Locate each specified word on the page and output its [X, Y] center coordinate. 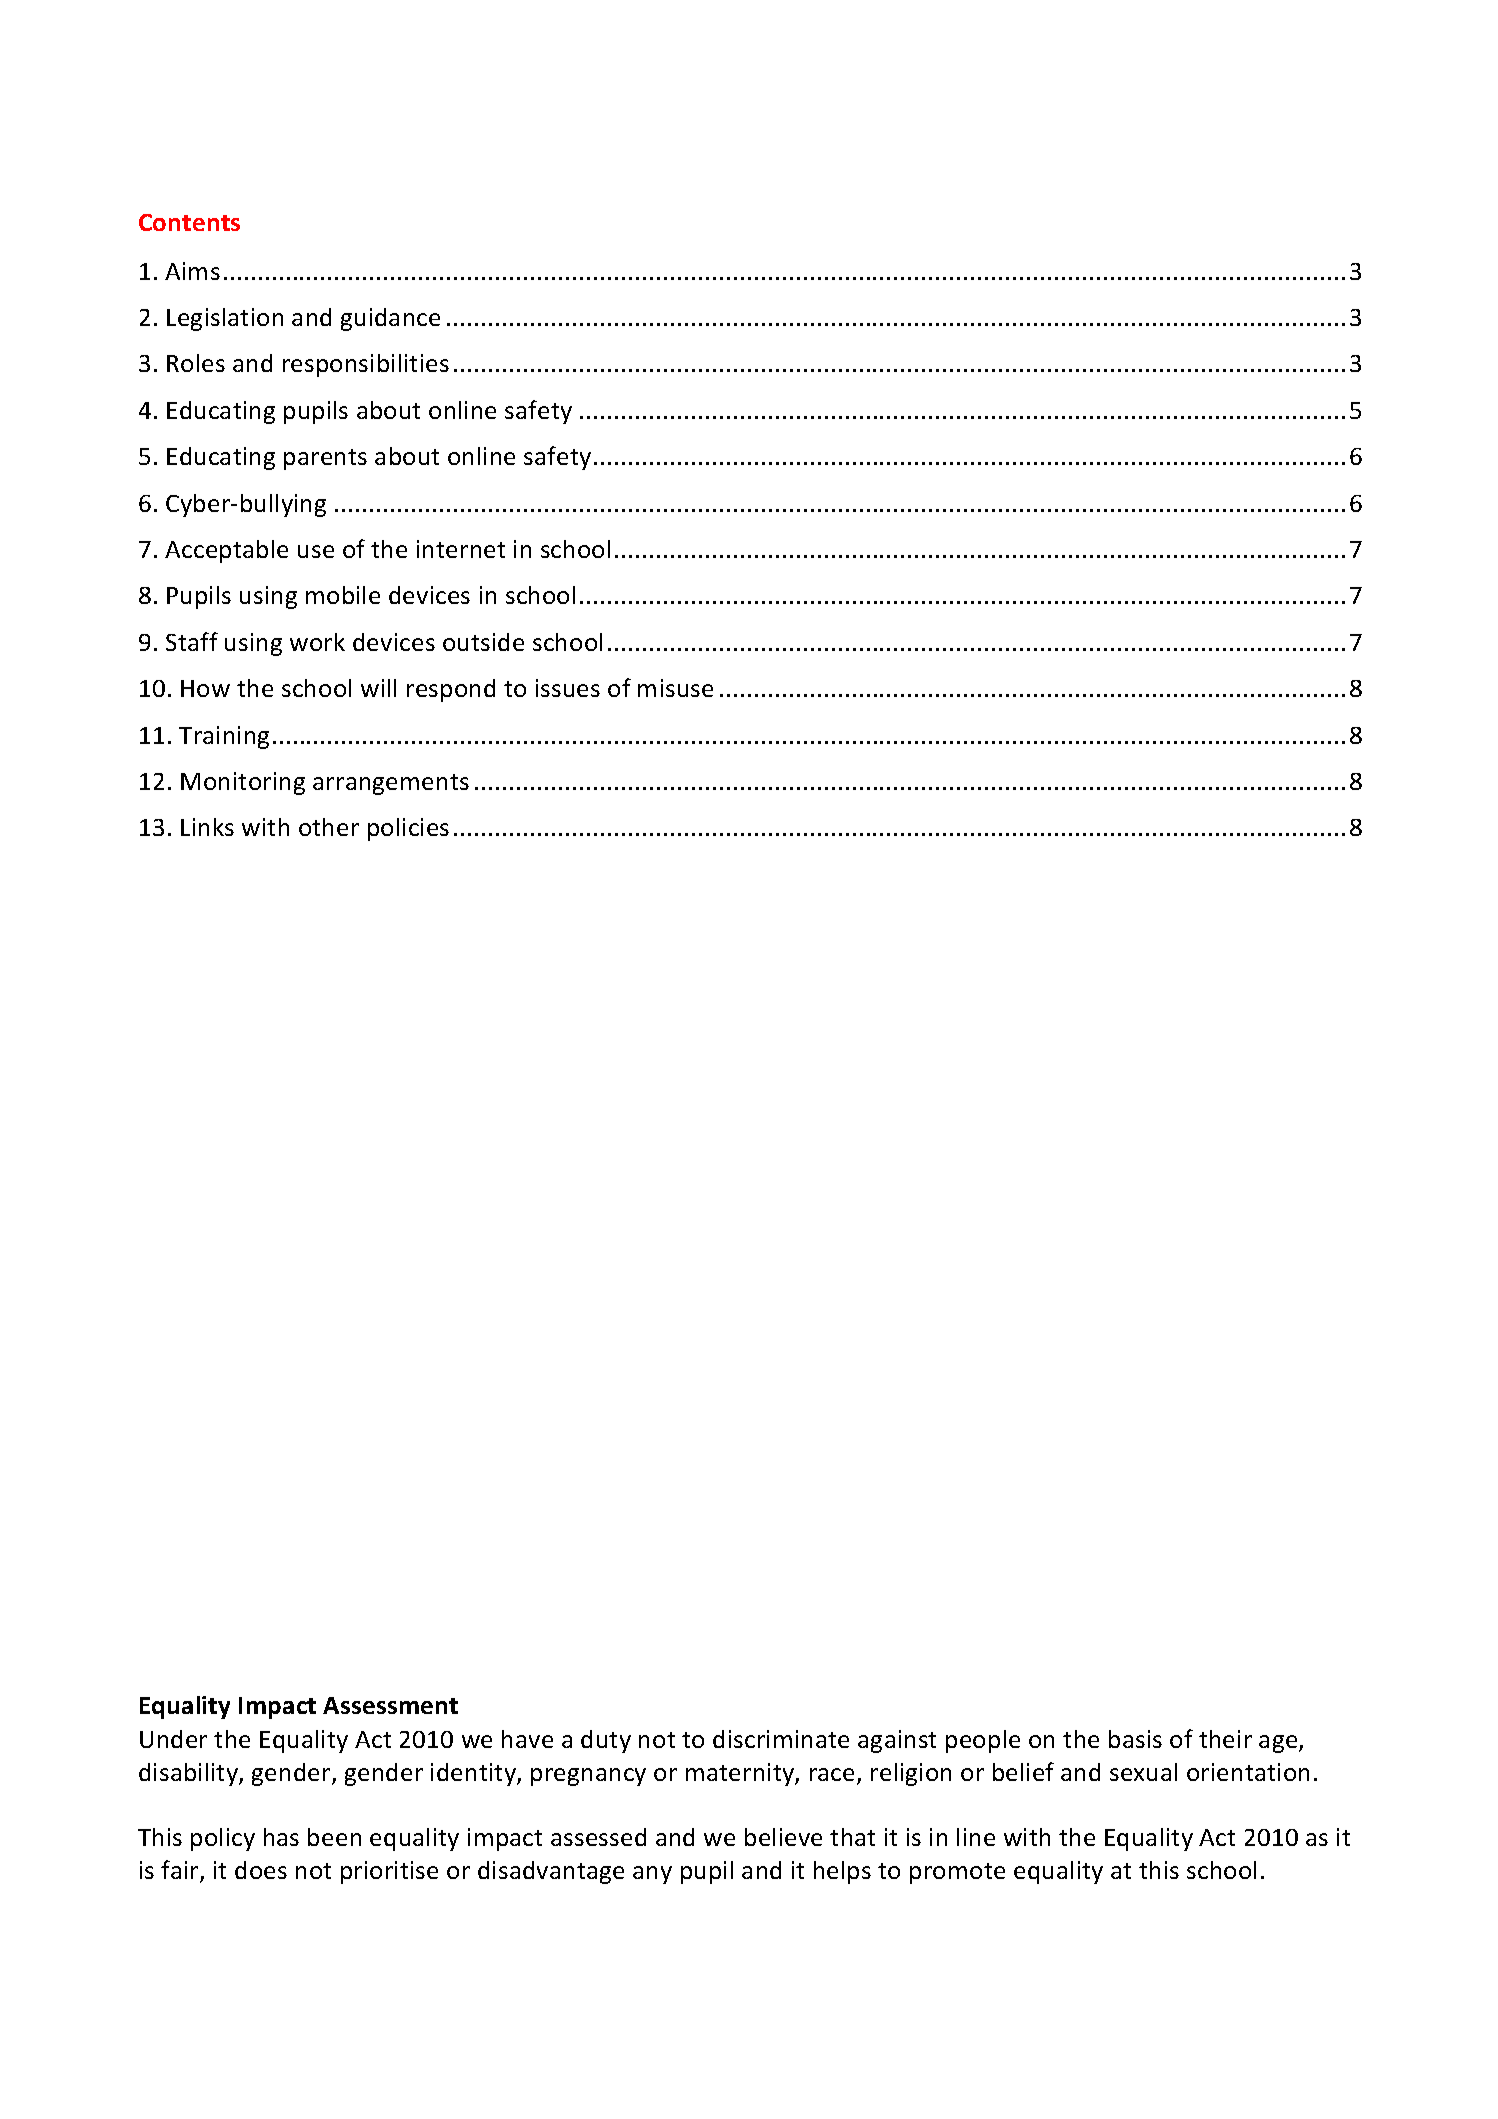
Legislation [225, 319]
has [281, 1837]
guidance [390, 319]
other [329, 827]
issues [568, 688]
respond [451, 690]
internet [461, 549]
